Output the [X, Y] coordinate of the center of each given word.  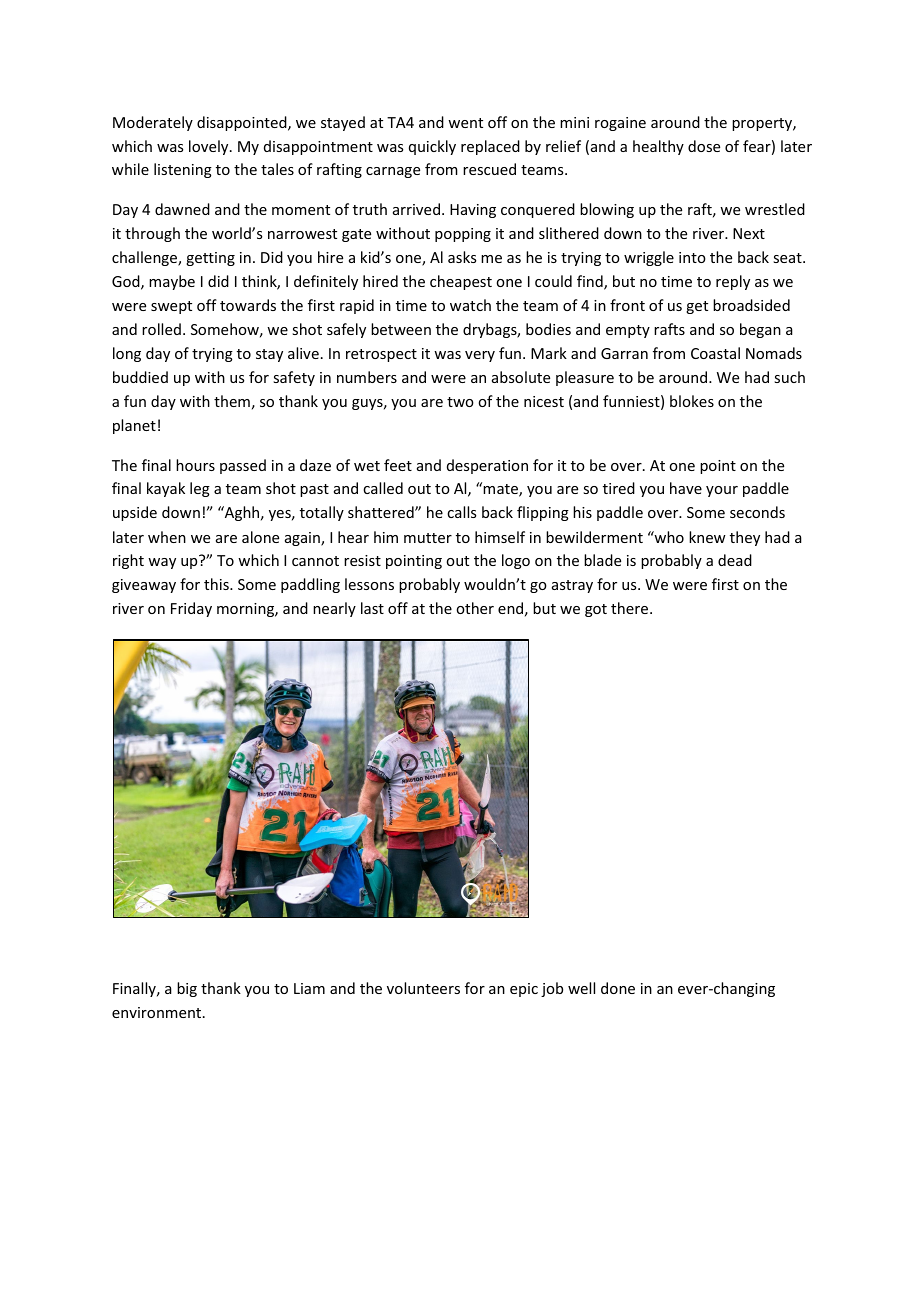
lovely [210, 147]
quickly [432, 147]
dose [704, 146]
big [187, 989]
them [232, 401]
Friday [191, 609]
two [460, 402]
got [596, 610]
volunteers [423, 988]
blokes [692, 401]
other [475, 608]
